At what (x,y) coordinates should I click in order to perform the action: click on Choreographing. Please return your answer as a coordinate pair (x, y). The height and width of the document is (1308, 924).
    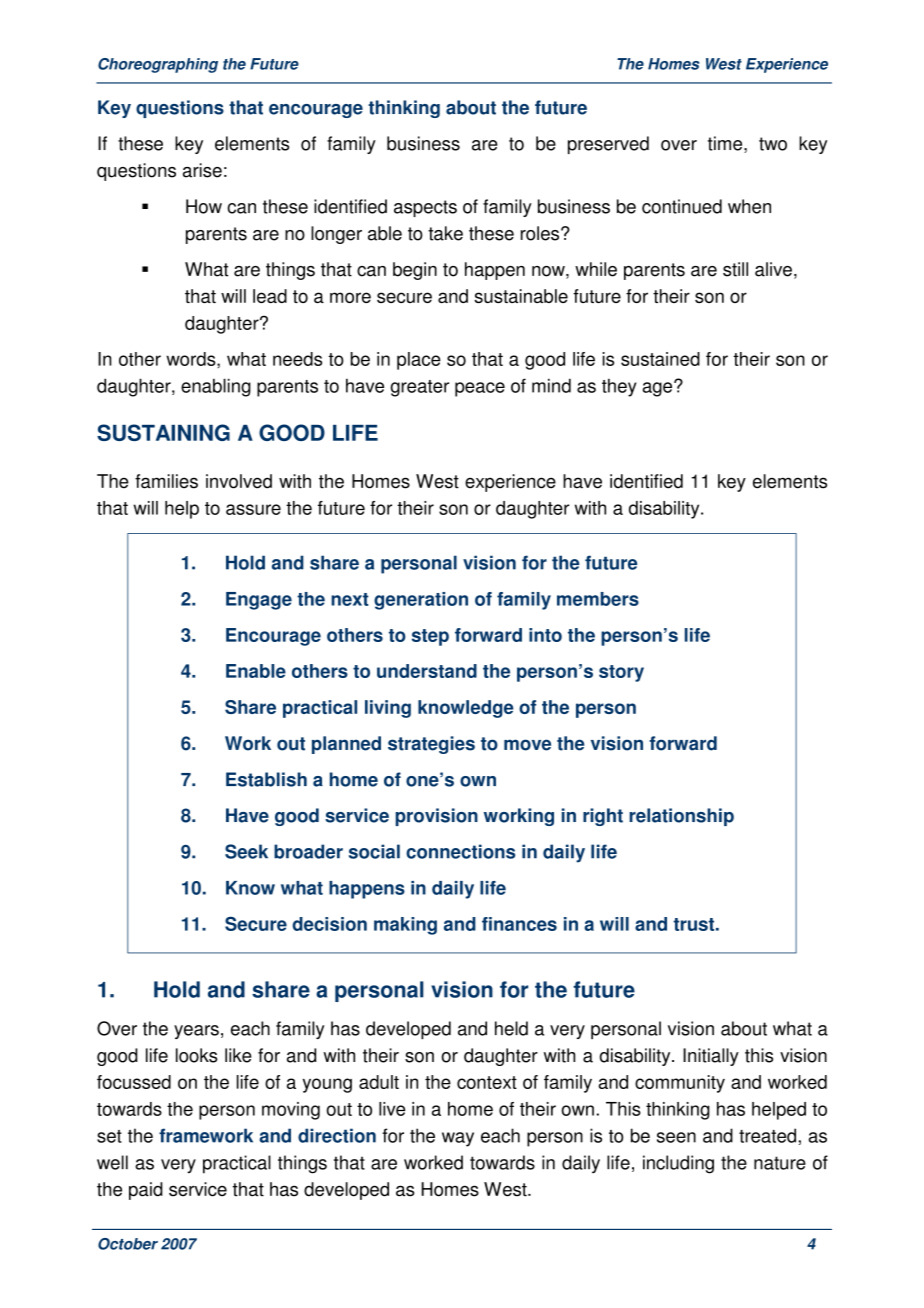
    Looking at the image, I should click on (158, 65).
